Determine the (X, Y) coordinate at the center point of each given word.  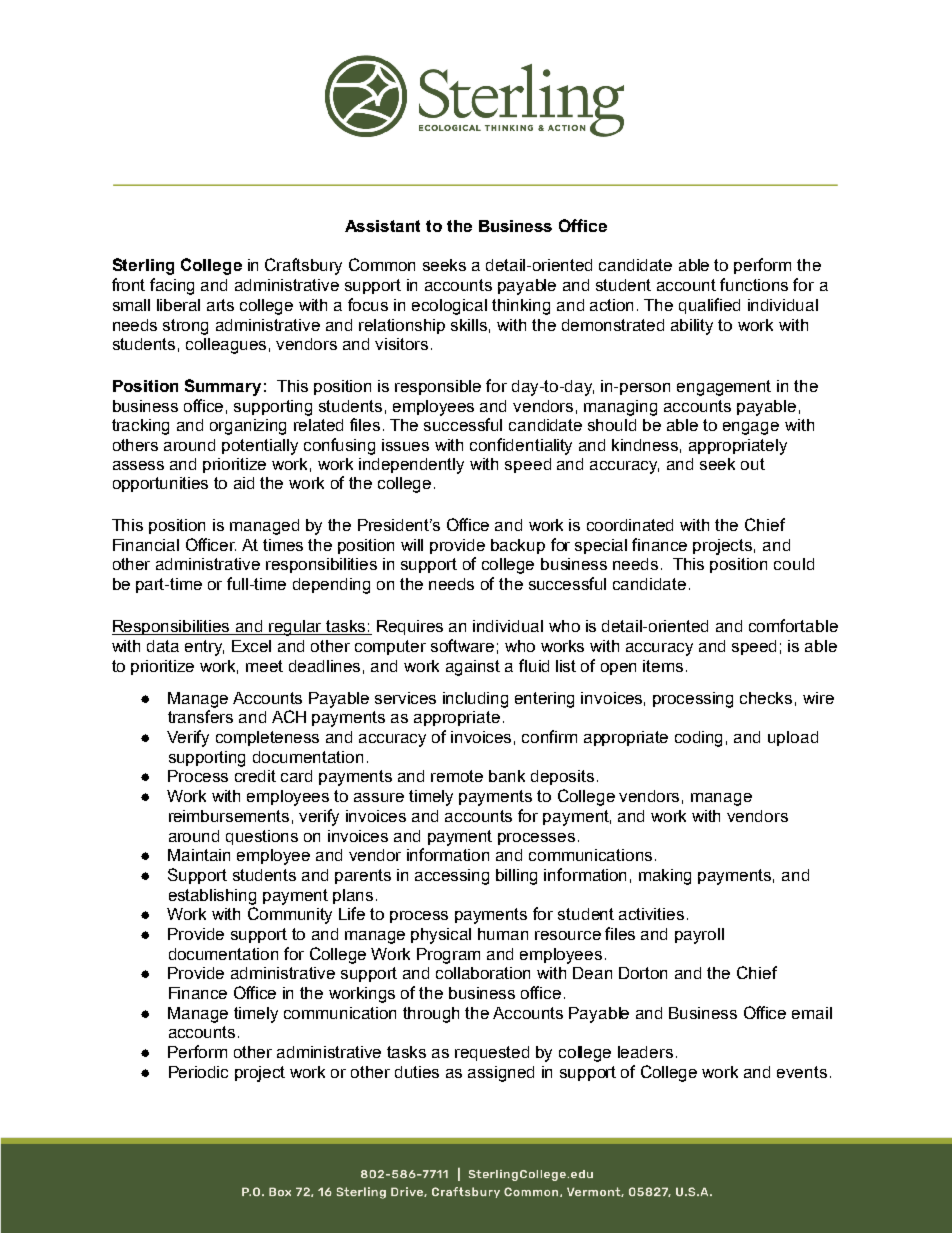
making (665, 877)
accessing (452, 877)
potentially (260, 447)
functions (754, 284)
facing (172, 286)
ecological (449, 307)
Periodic (198, 1072)
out (753, 464)
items (663, 666)
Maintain (199, 855)
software (462, 645)
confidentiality (521, 446)
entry (204, 648)
